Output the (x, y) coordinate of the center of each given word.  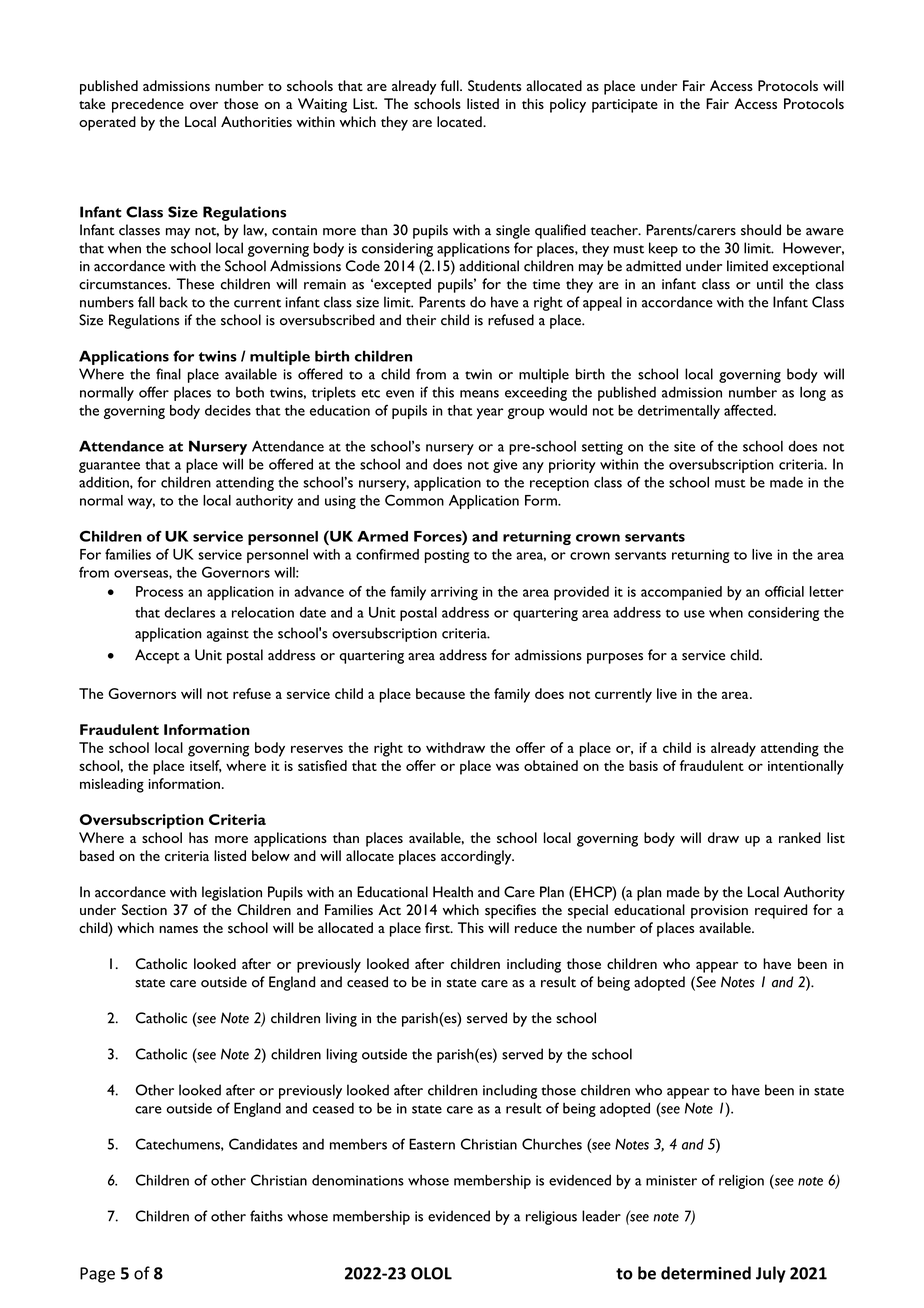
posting (447, 556)
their (421, 320)
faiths (266, 1216)
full (451, 85)
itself (206, 766)
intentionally (806, 767)
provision (719, 912)
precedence (148, 105)
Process (159, 591)
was (507, 767)
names (178, 929)
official (784, 591)
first (438, 927)
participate (625, 106)
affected (749, 410)
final (168, 374)
